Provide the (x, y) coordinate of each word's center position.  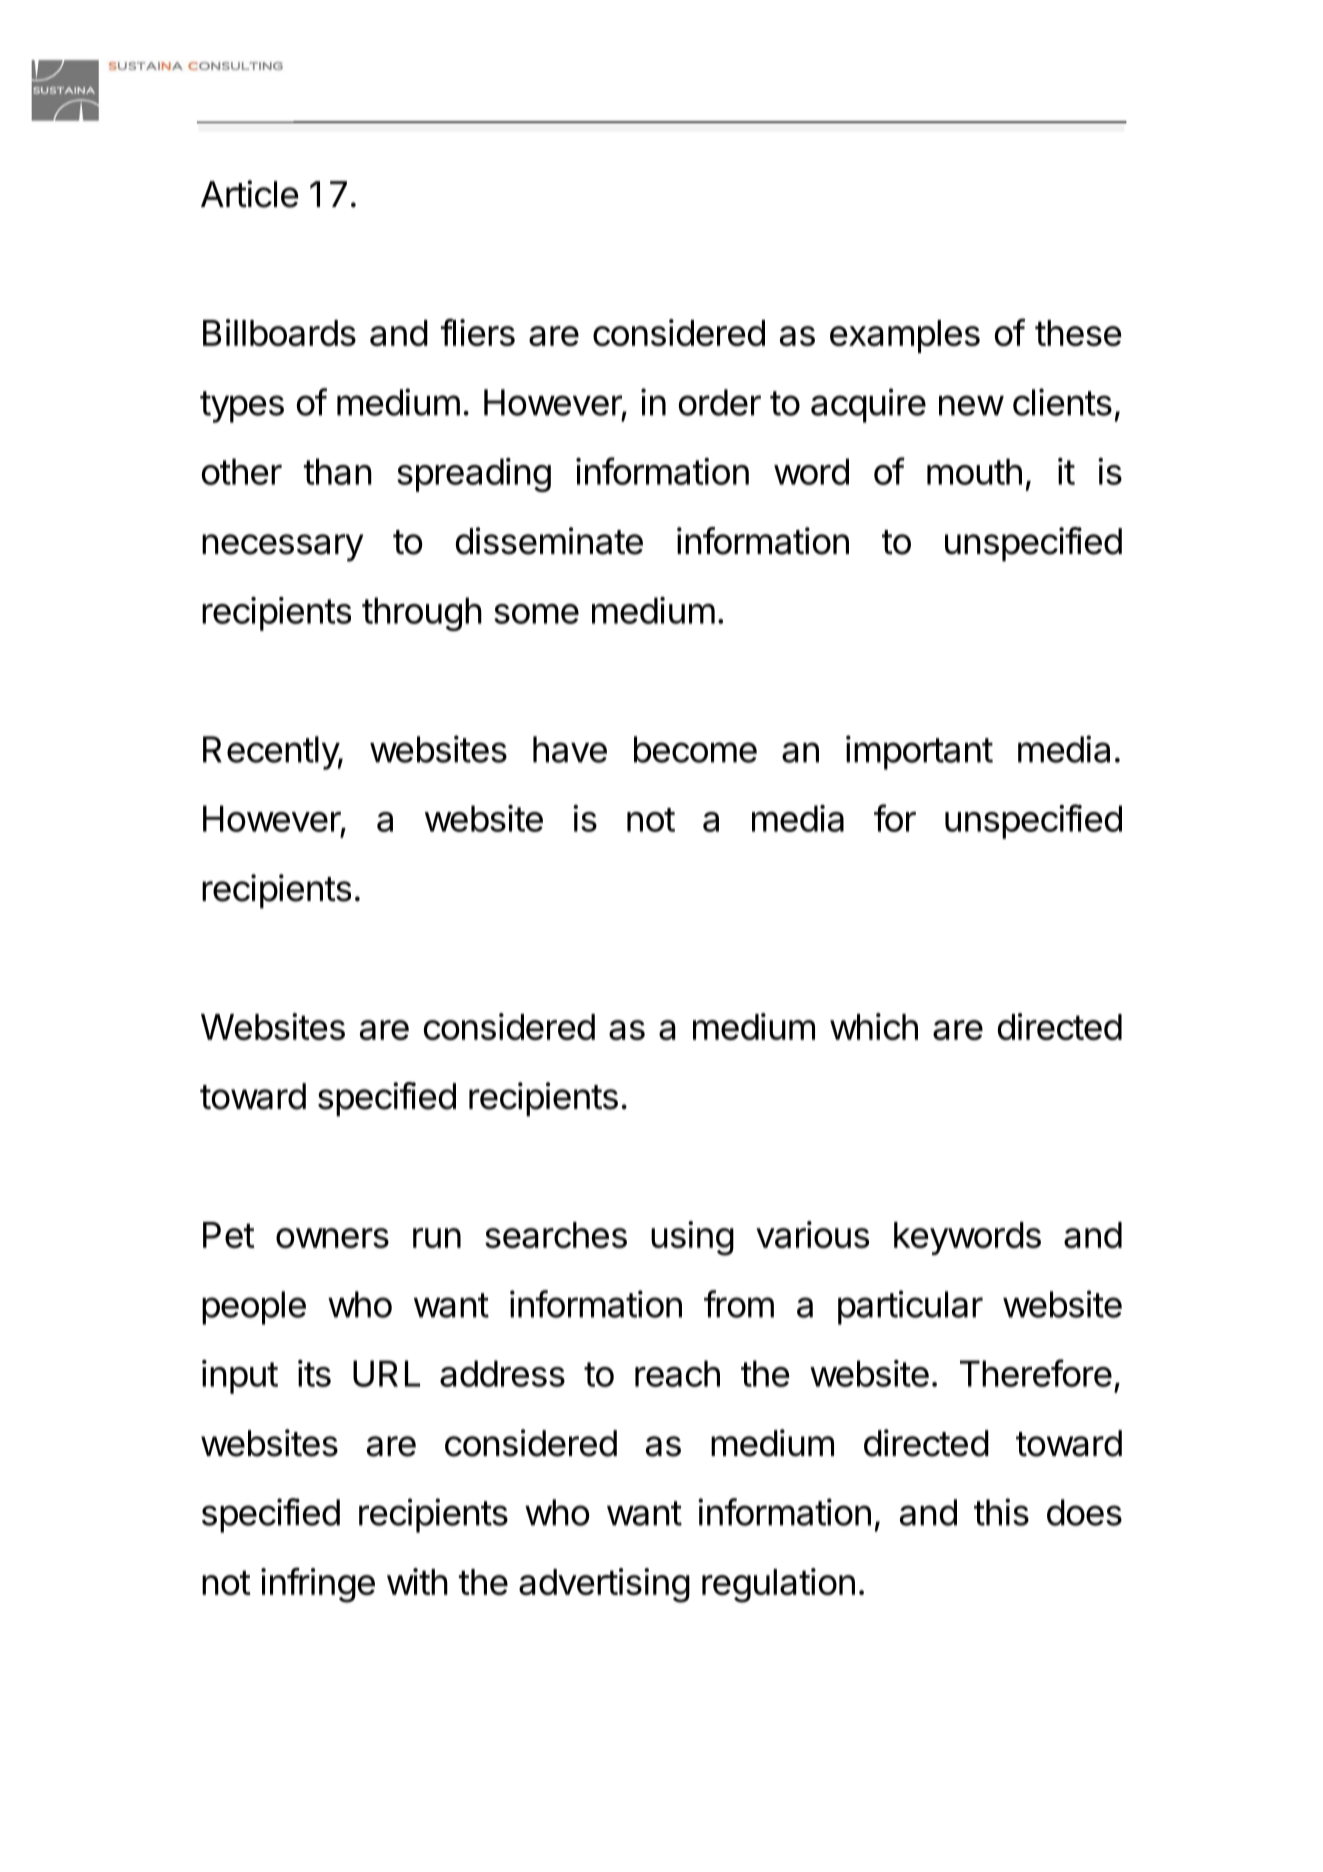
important (919, 752)
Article (250, 194)
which (874, 1026)
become (695, 749)
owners (332, 1238)
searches (556, 1235)
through (422, 614)
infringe (318, 1585)
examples (905, 336)
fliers (478, 332)
